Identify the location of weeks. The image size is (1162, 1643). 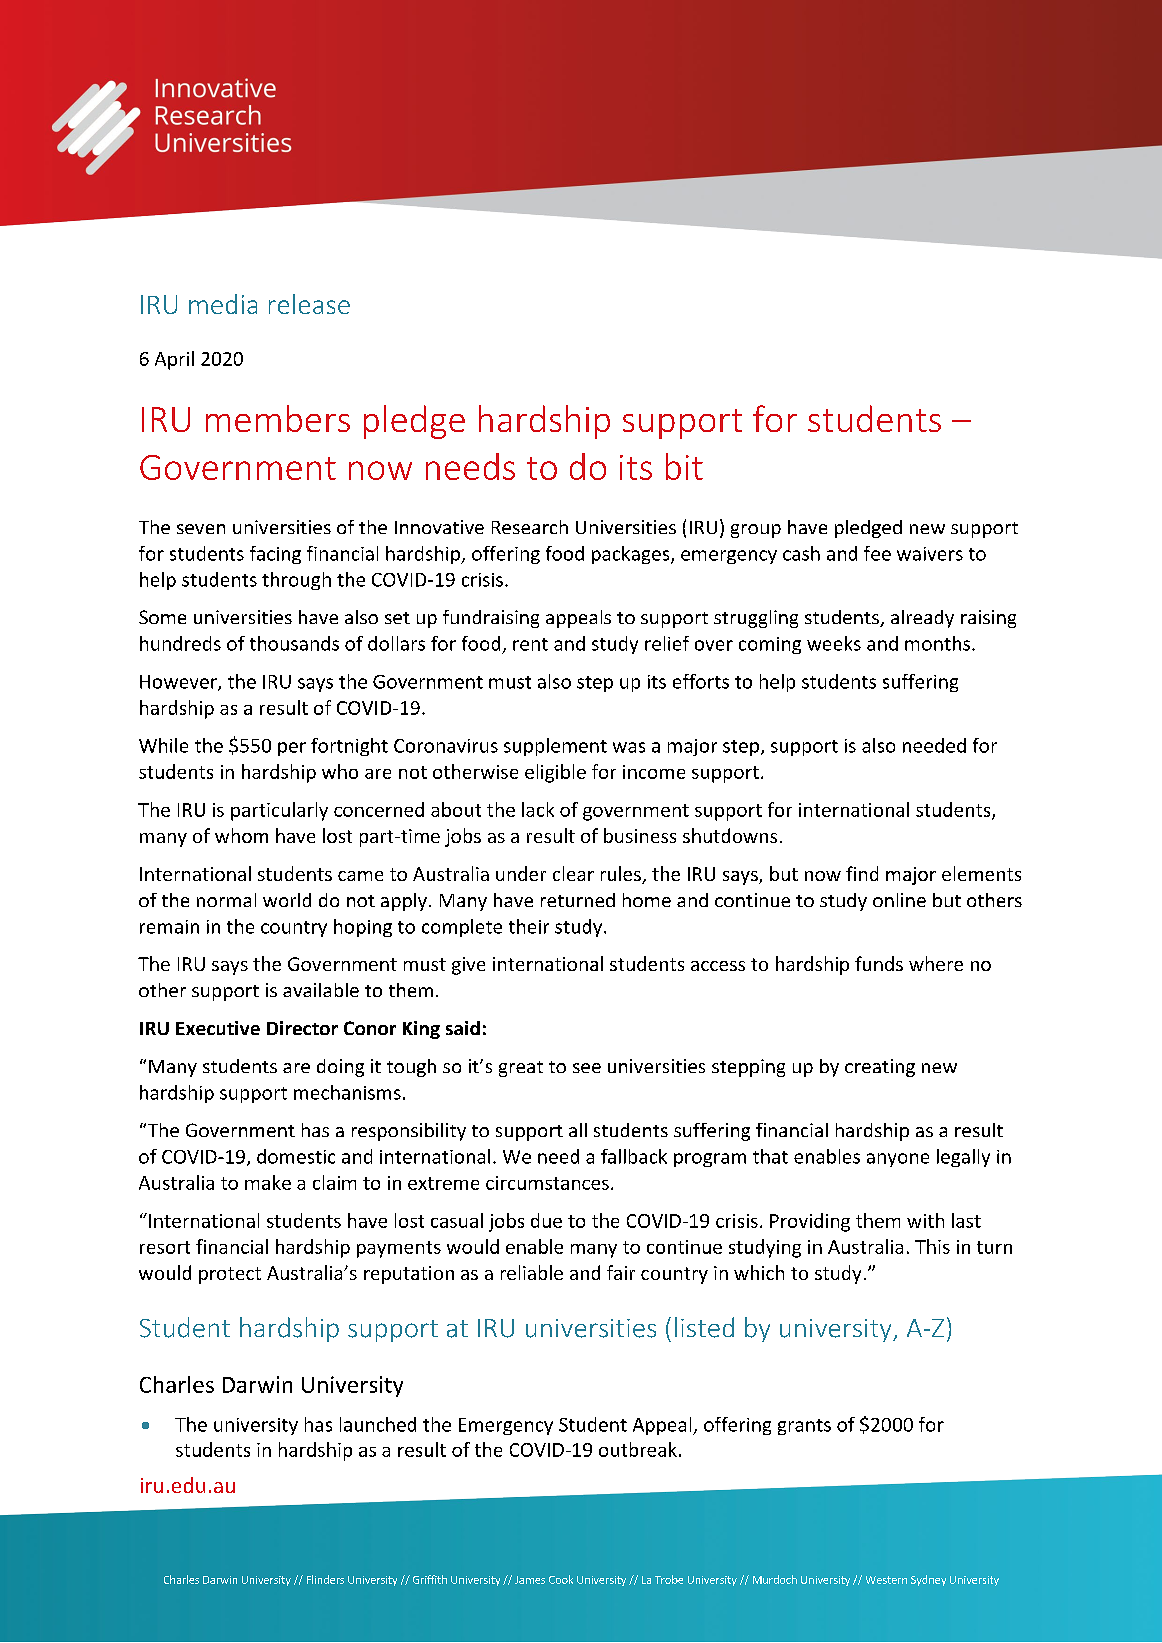
(834, 643).
